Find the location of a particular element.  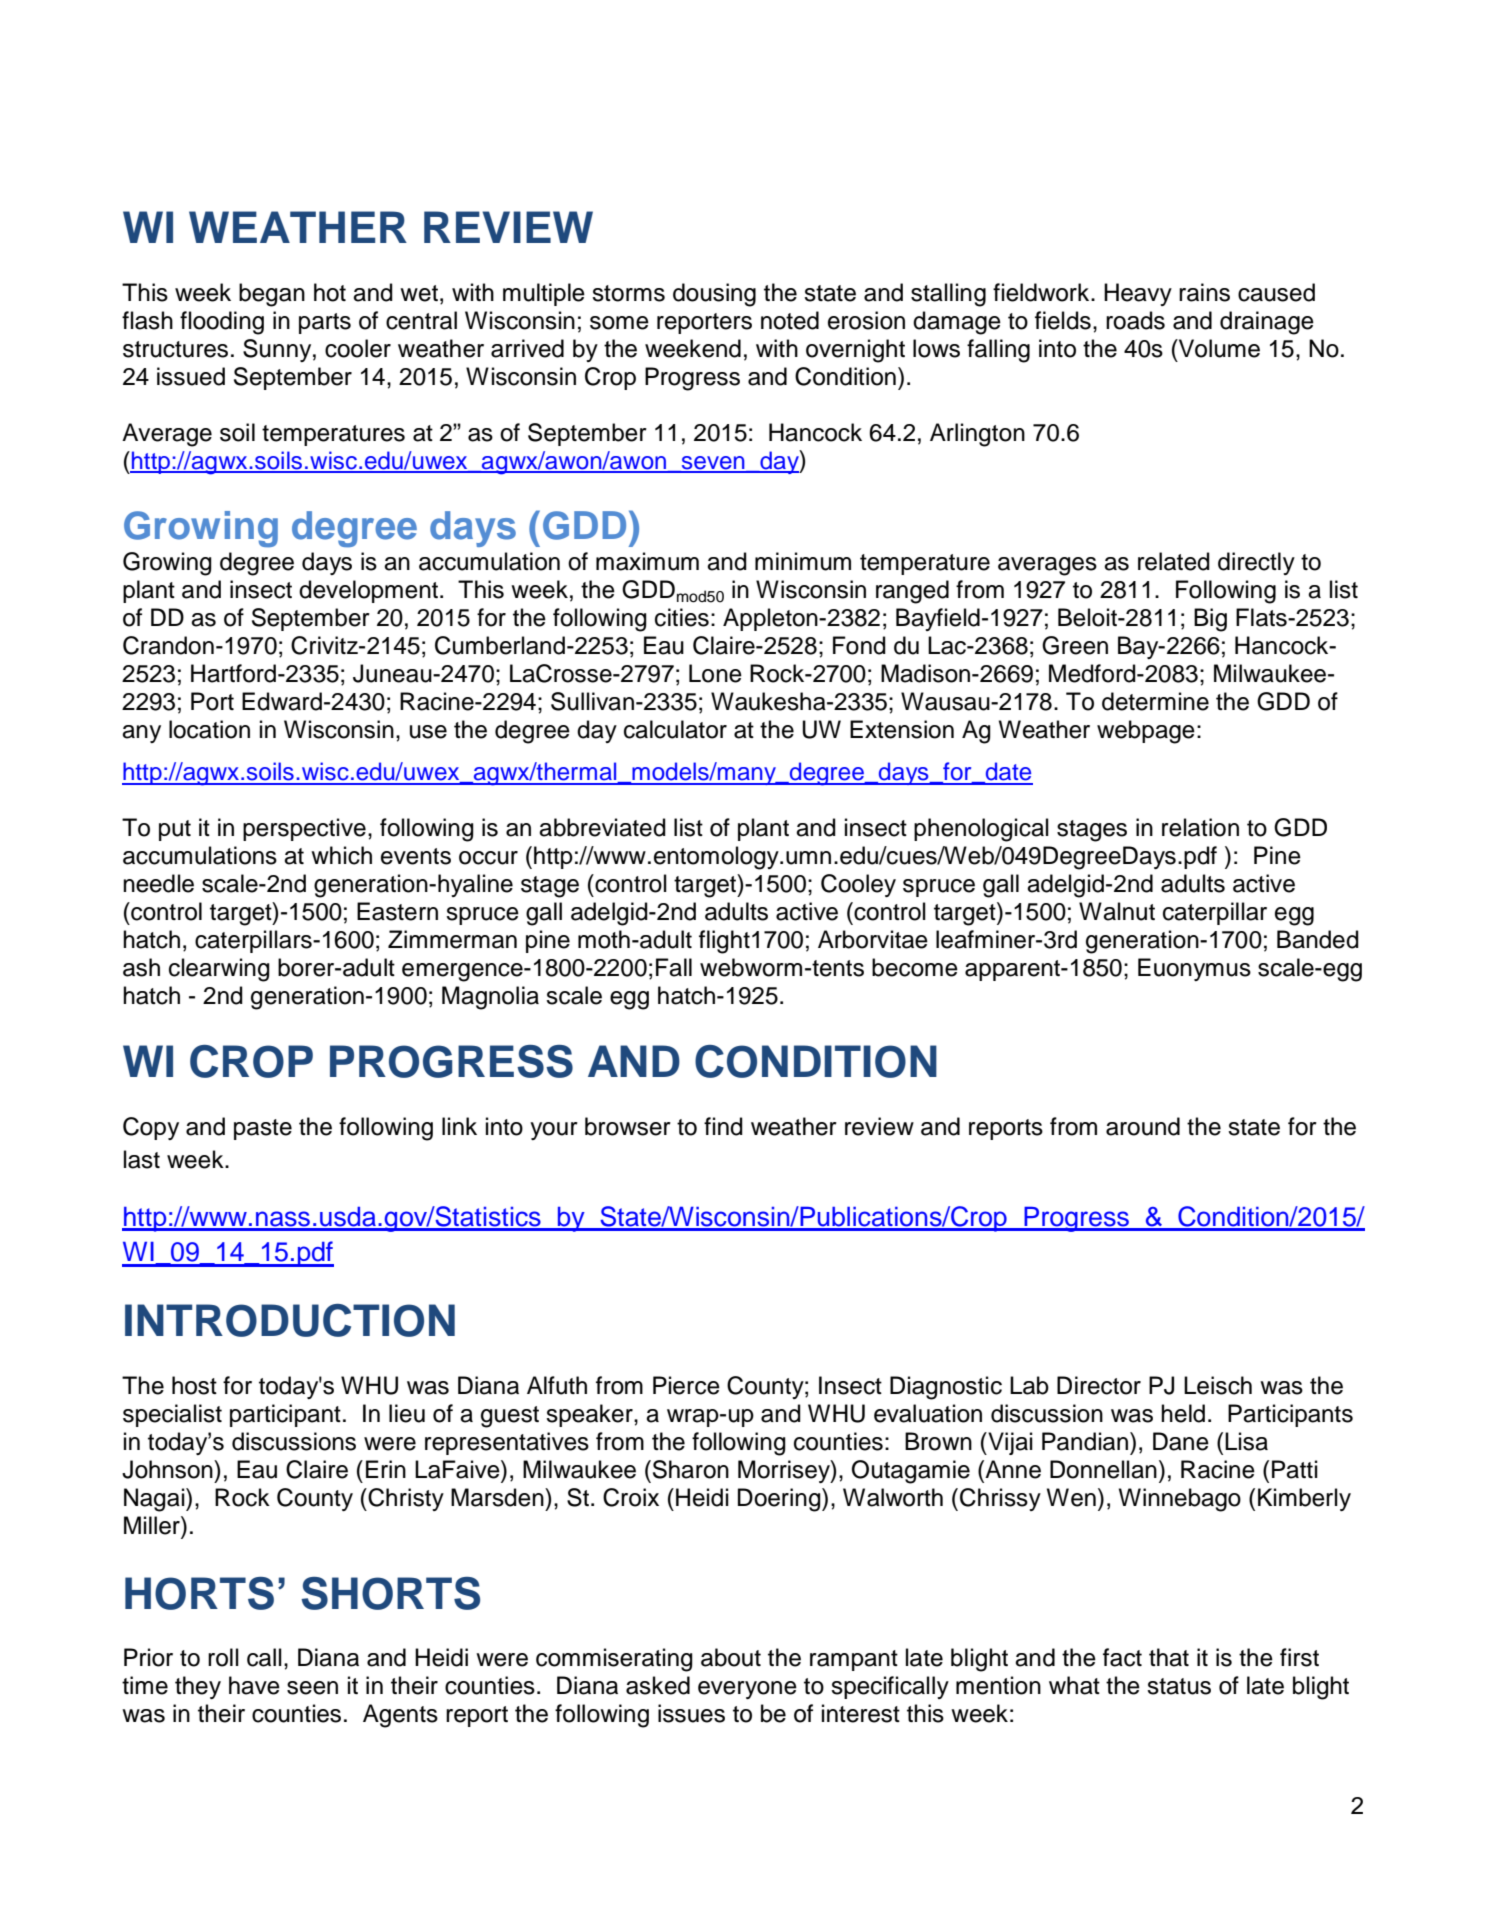

noted is located at coordinates (790, 320).
